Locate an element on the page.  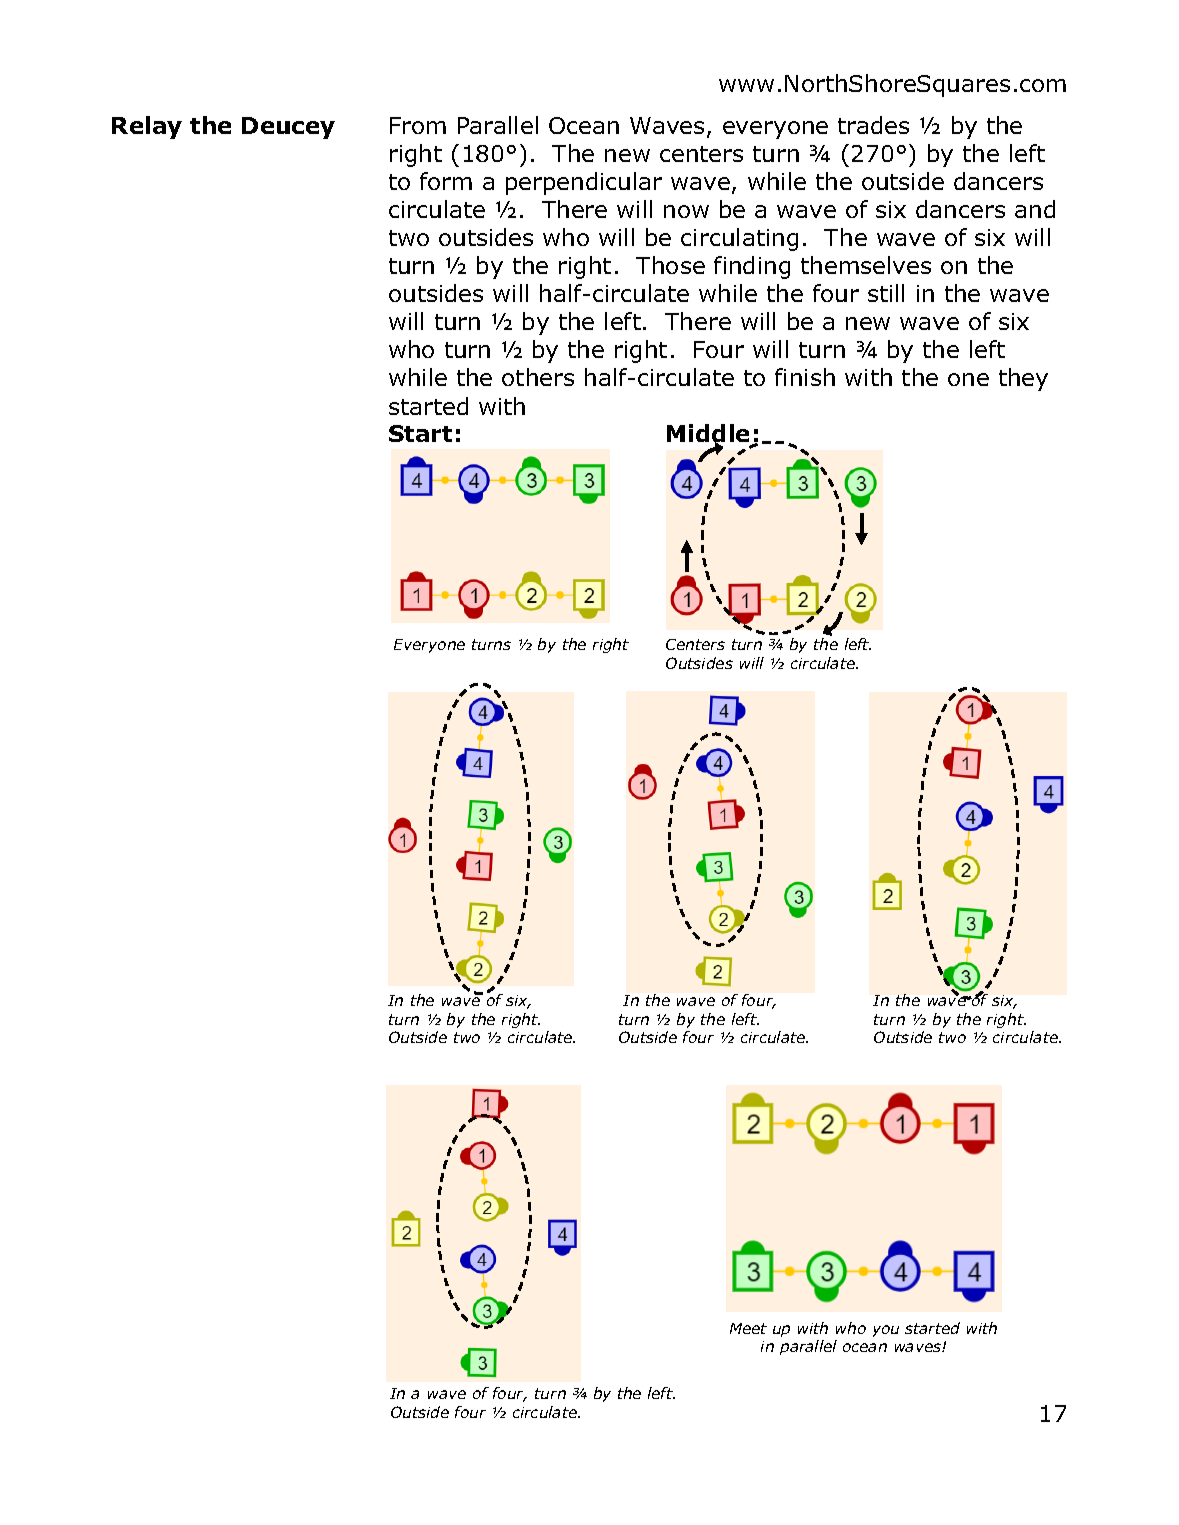
Middle is located at coordinates (710, 435).
